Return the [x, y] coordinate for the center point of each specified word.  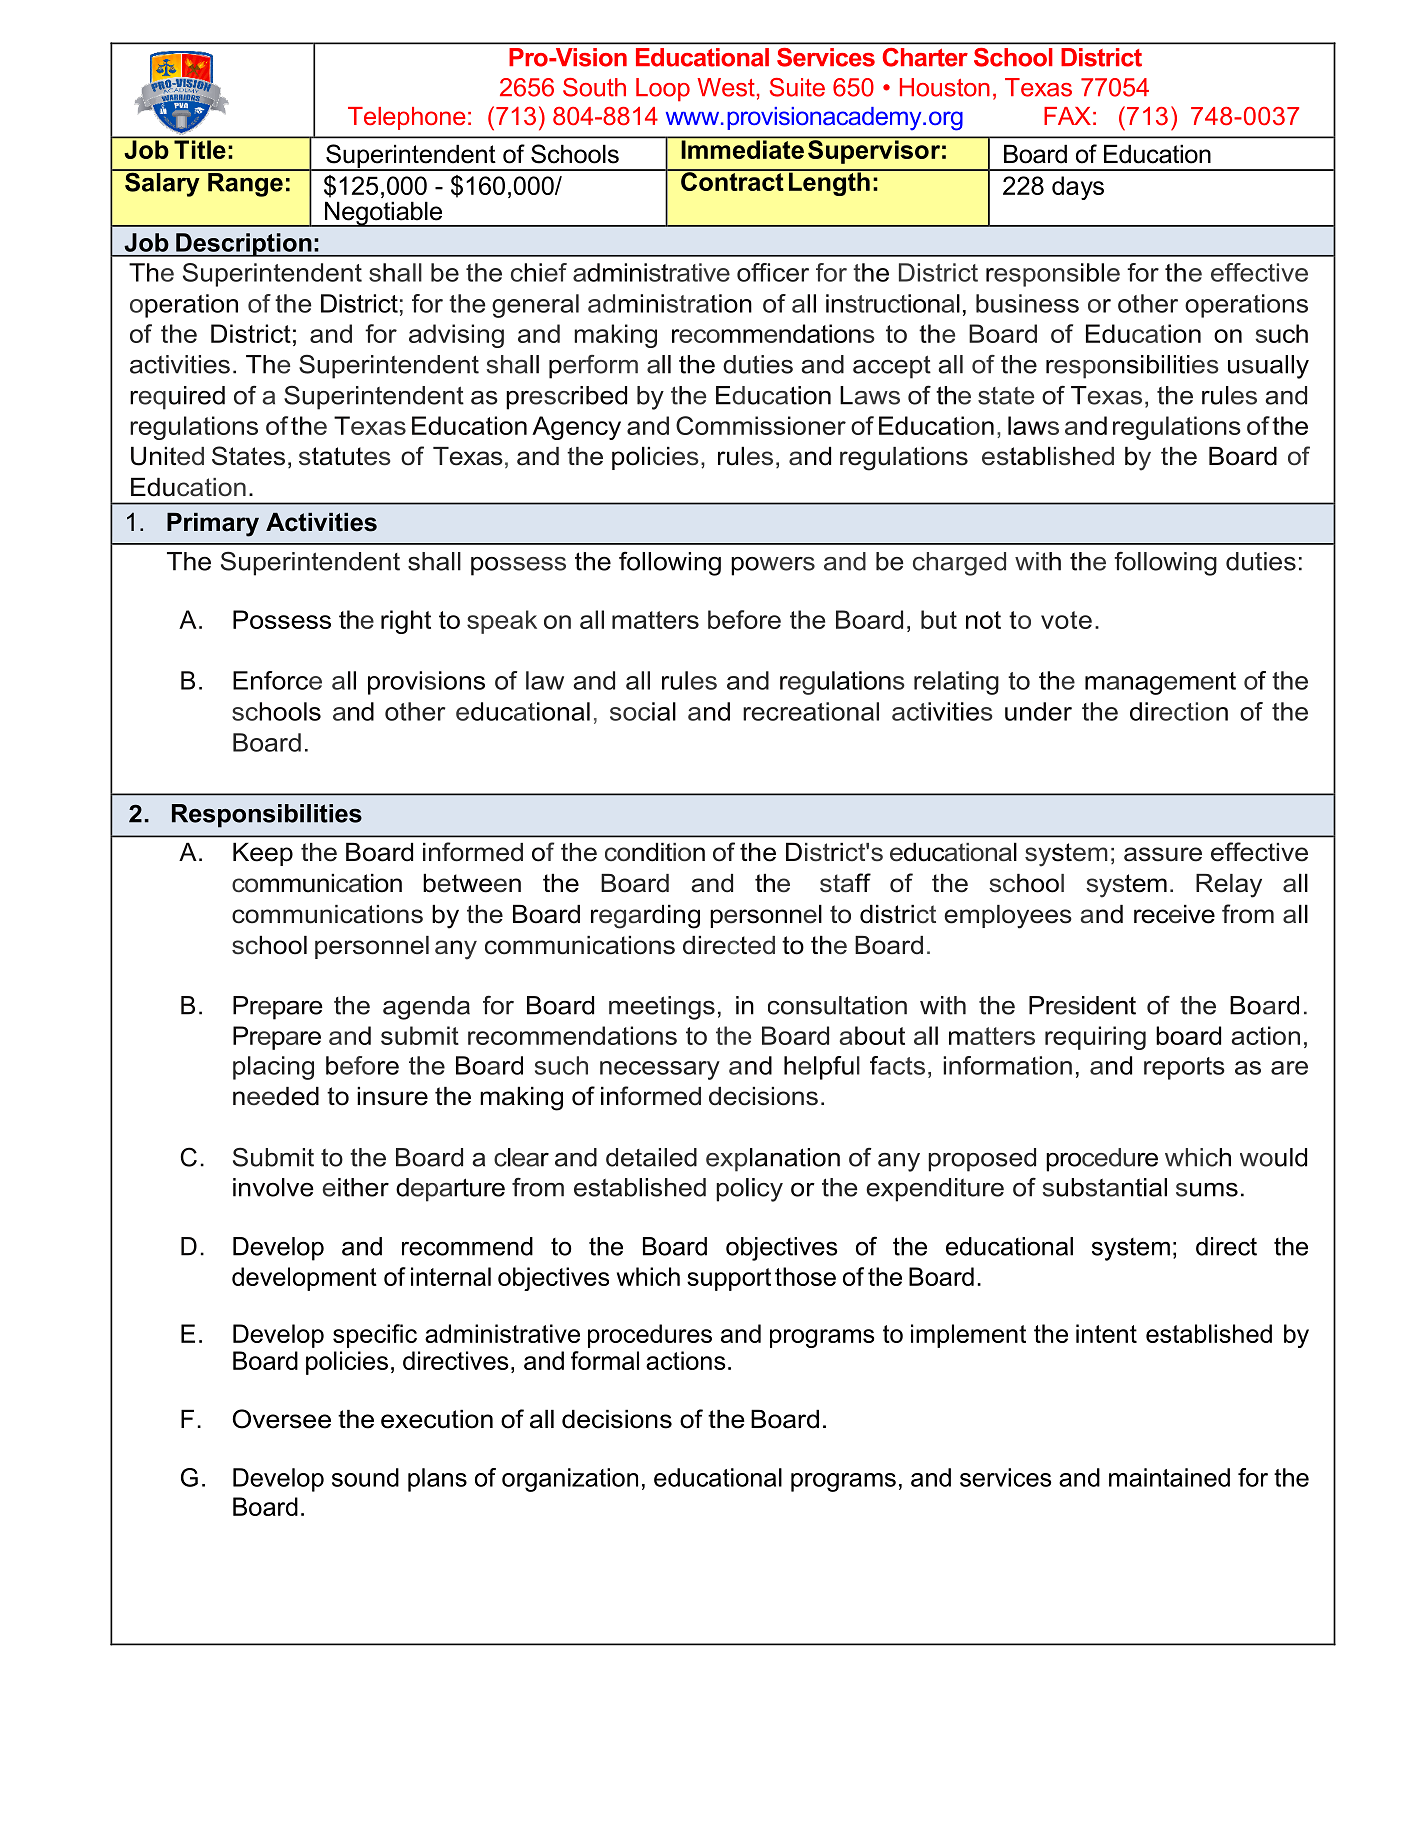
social [643, 711]
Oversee [282, 1419]
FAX [1067, 116]
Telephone [407, 118]
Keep [263, 854]
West [726, 87]
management [1160, 683]
